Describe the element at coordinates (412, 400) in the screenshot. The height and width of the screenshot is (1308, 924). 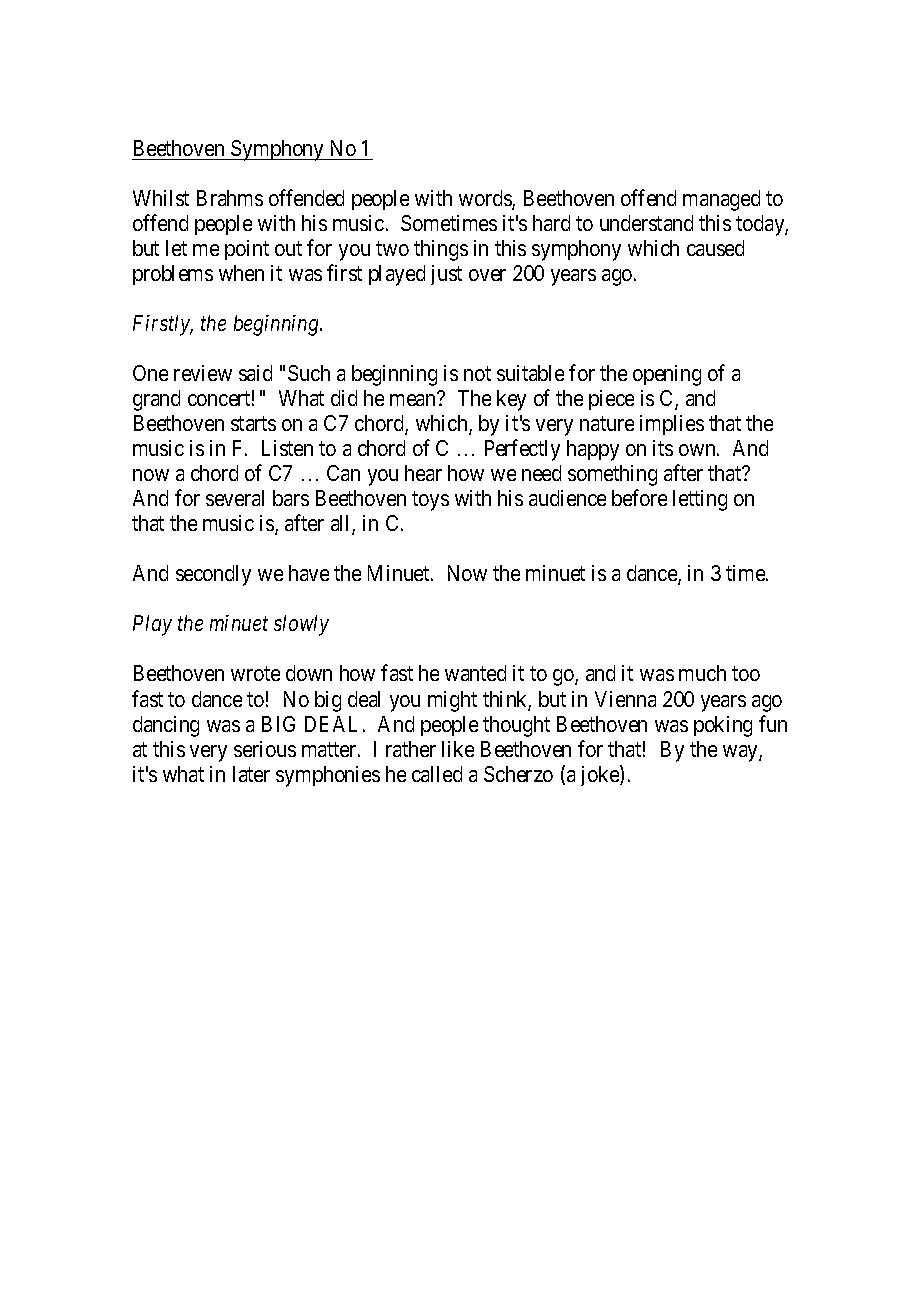
I see `mean` at that location.
